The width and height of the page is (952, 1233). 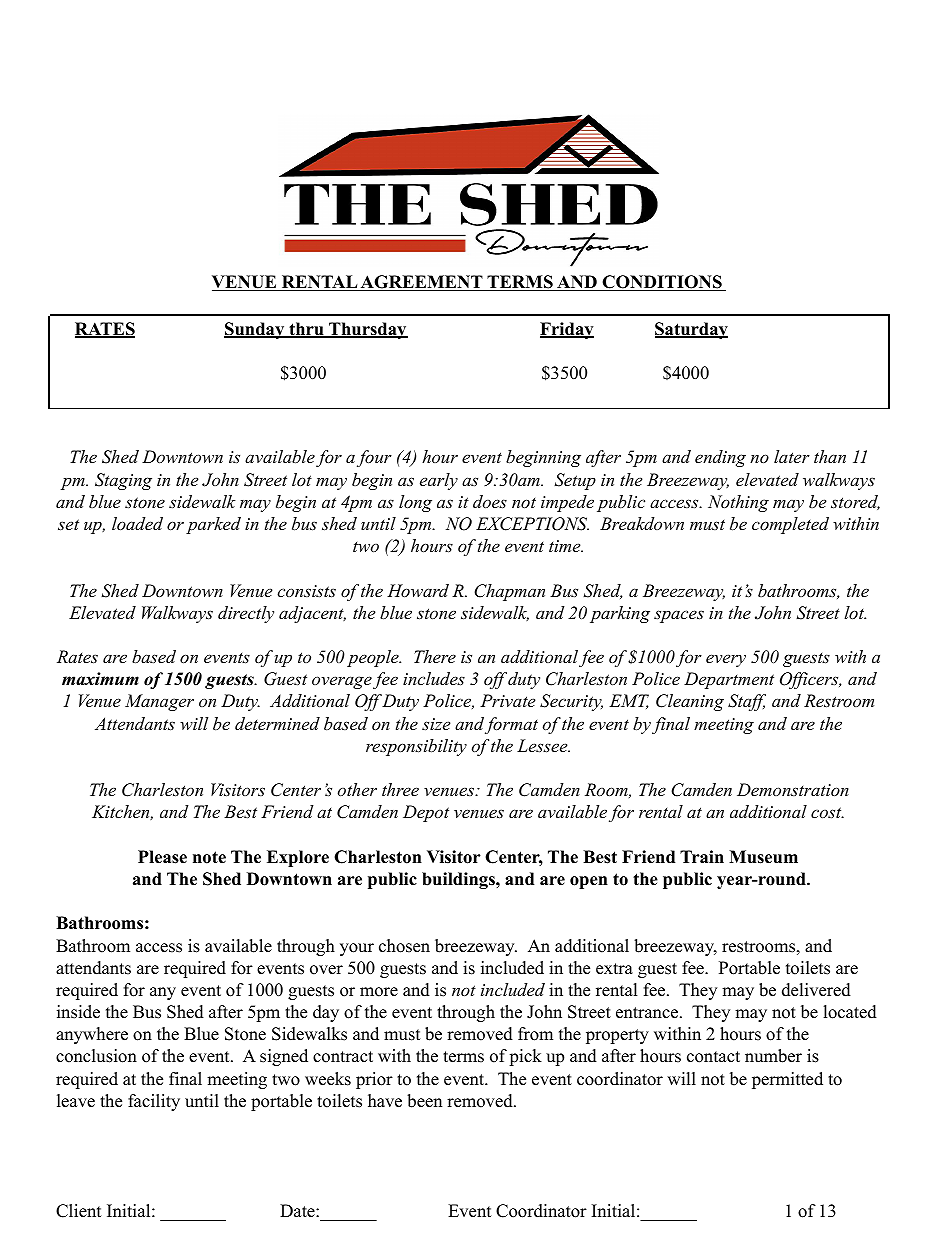 What do you see at coordinates (367, 330) in the page?
I see `Thursday` at bounding box center [367, 330].
